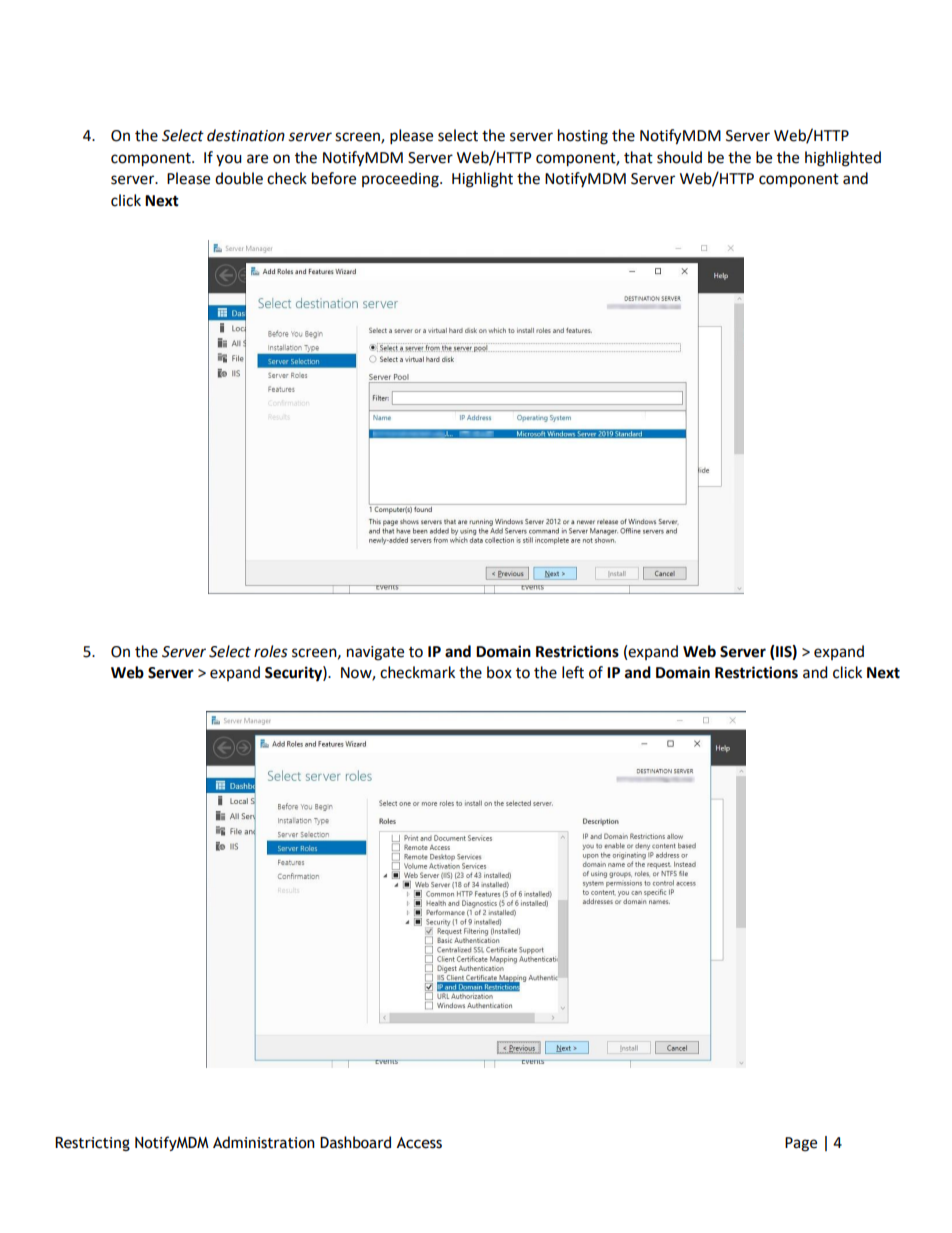 This document has width=952, height=1233. What do you see at coordinates (801, 1144) in the document?
I see `Page` at bounding box center [801, 1144].
